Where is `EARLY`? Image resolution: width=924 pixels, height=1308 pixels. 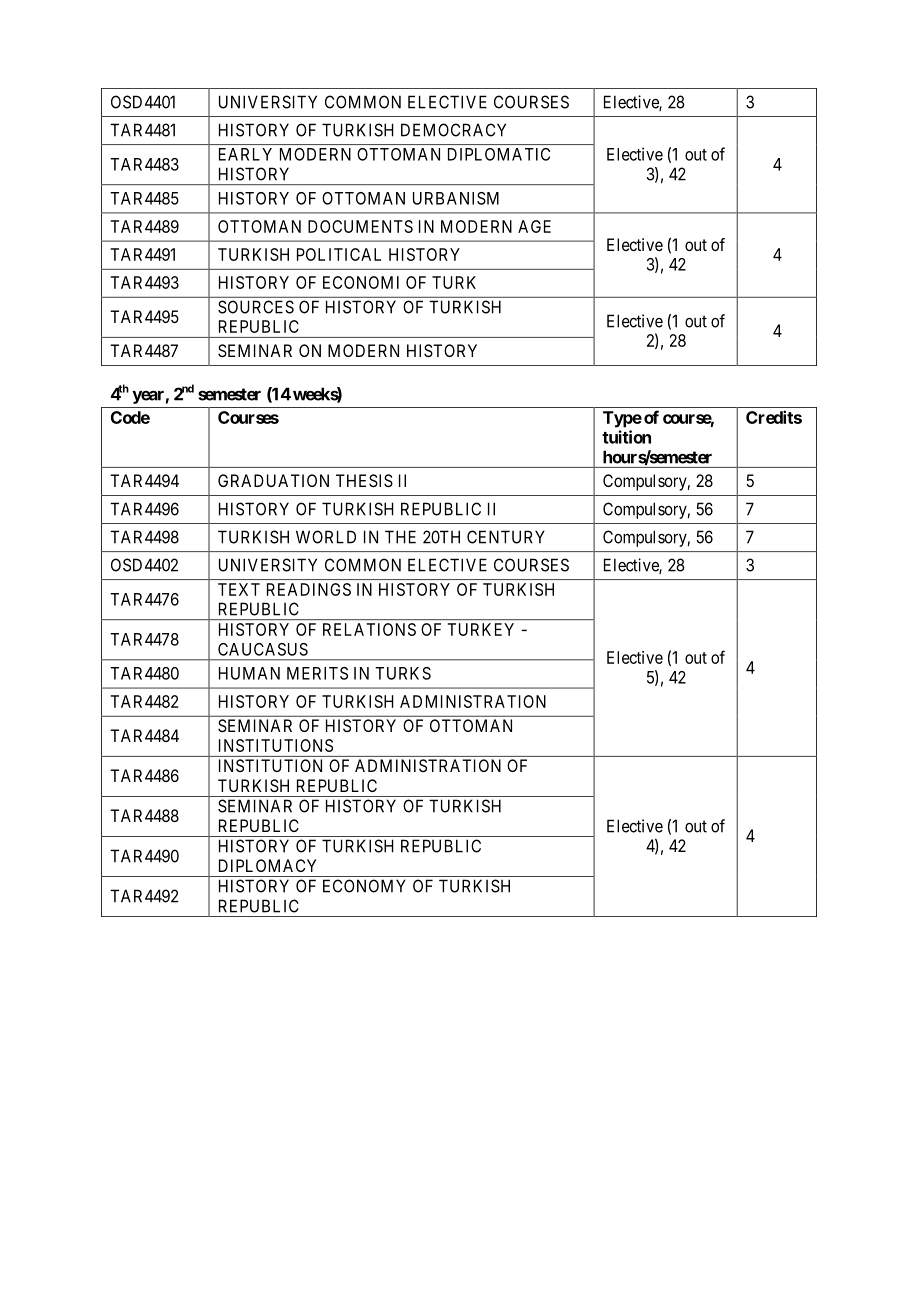
EARLY is located at coordinates (245, 154).
